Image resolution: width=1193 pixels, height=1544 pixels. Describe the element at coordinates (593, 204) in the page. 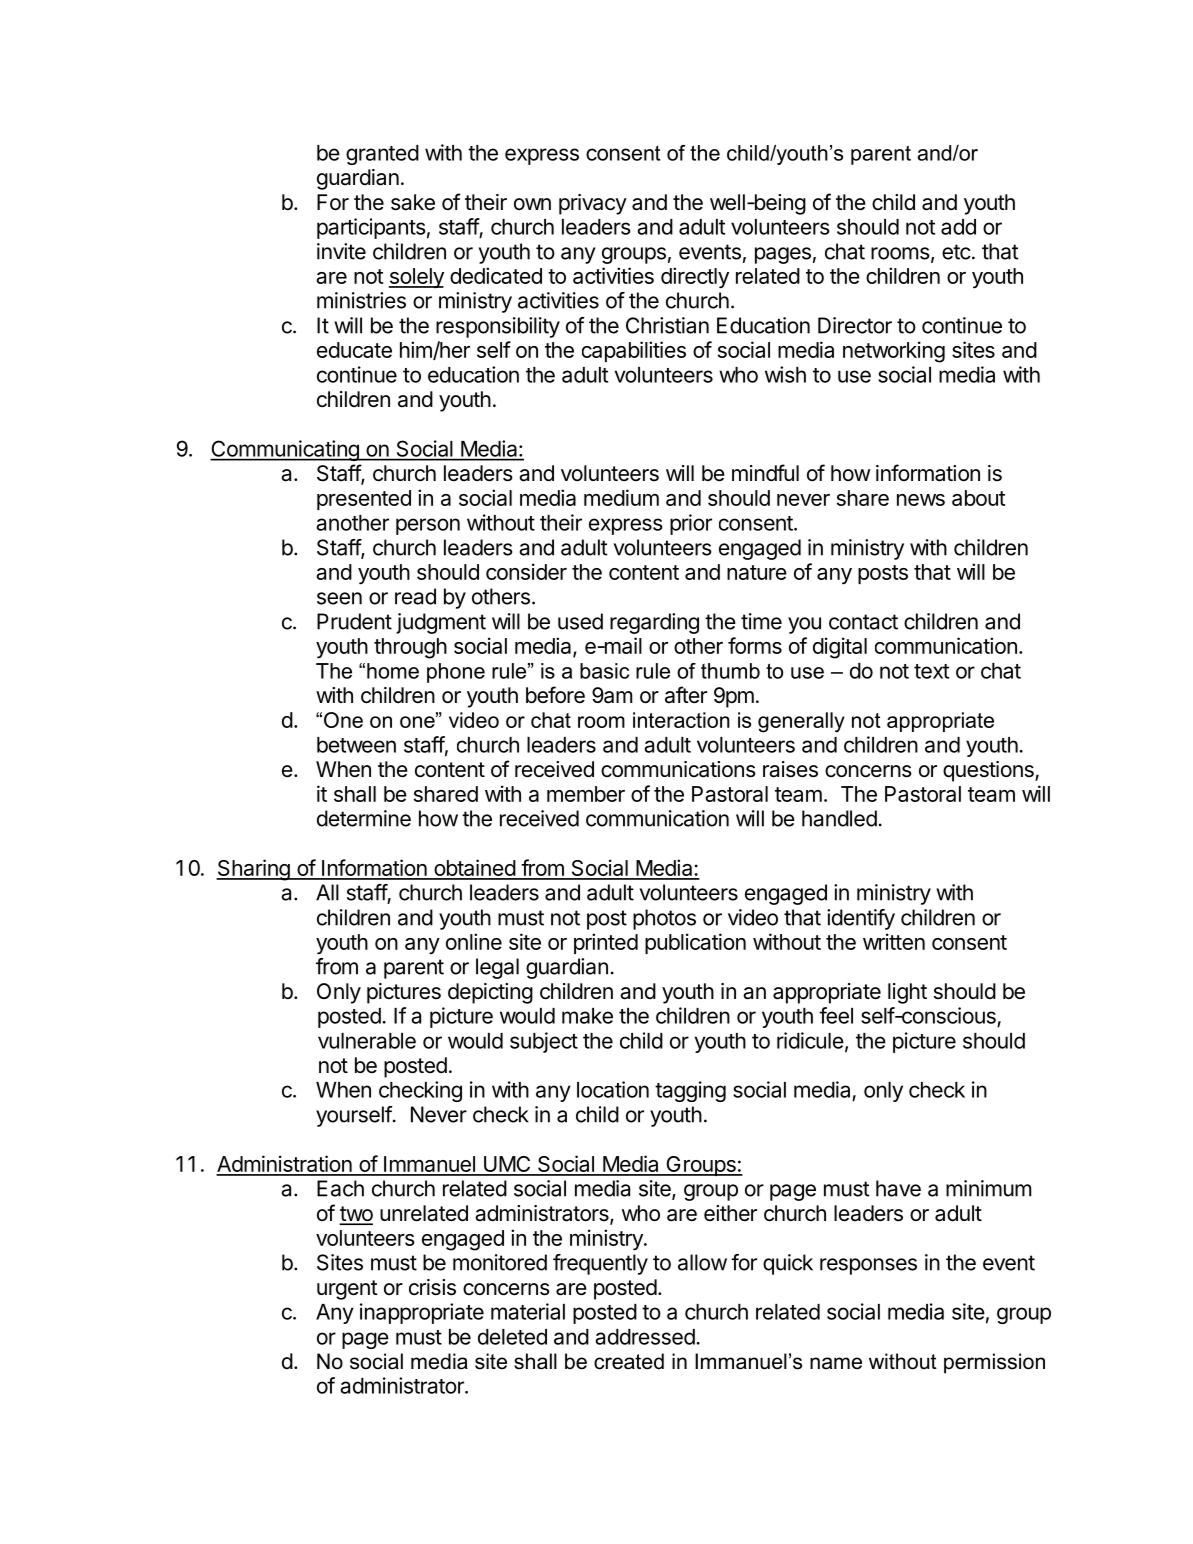

I see `privacy` at that location.
